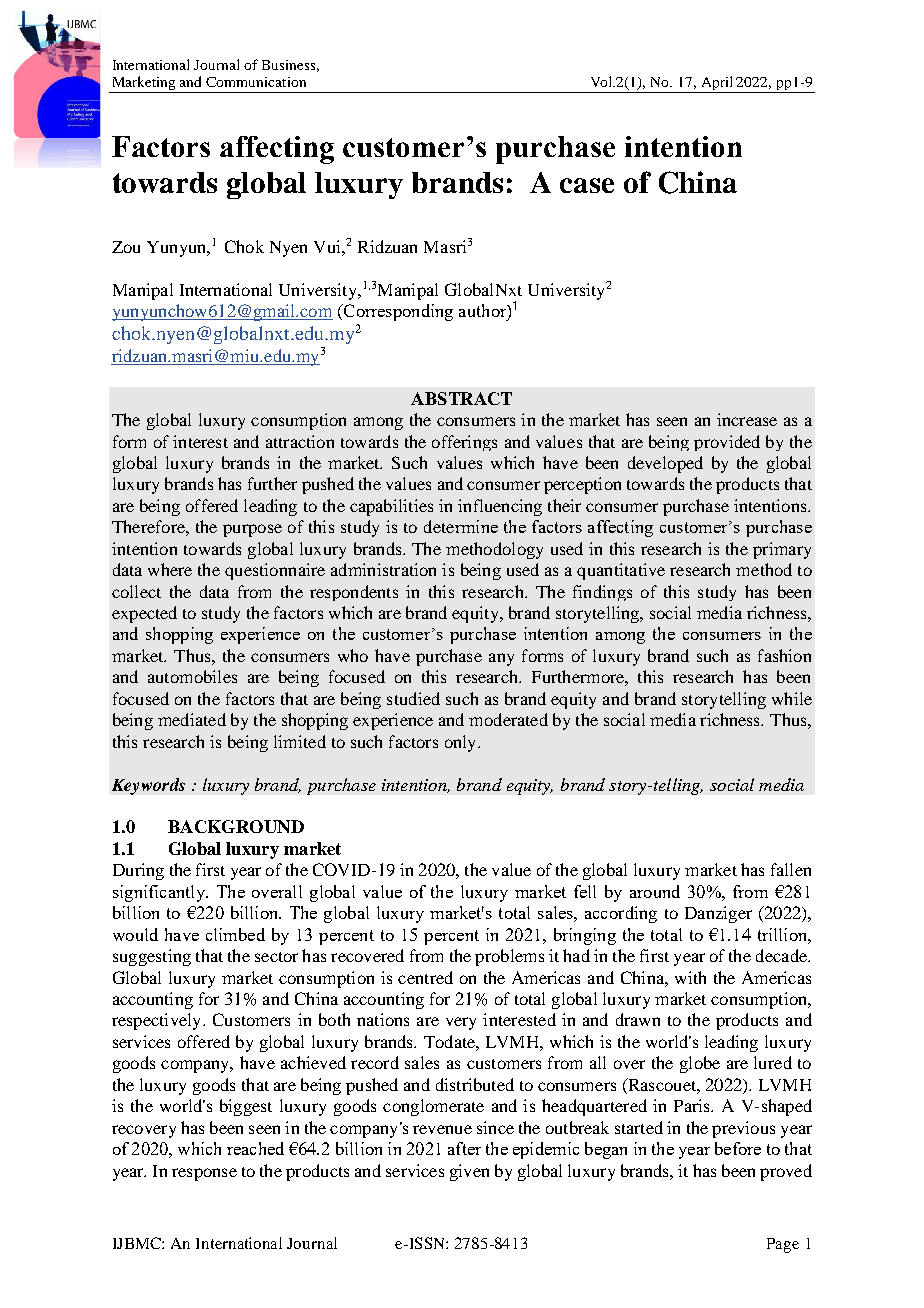 This screenshot has height=1308, width=924. I want to click on case, so click(587, 185).
